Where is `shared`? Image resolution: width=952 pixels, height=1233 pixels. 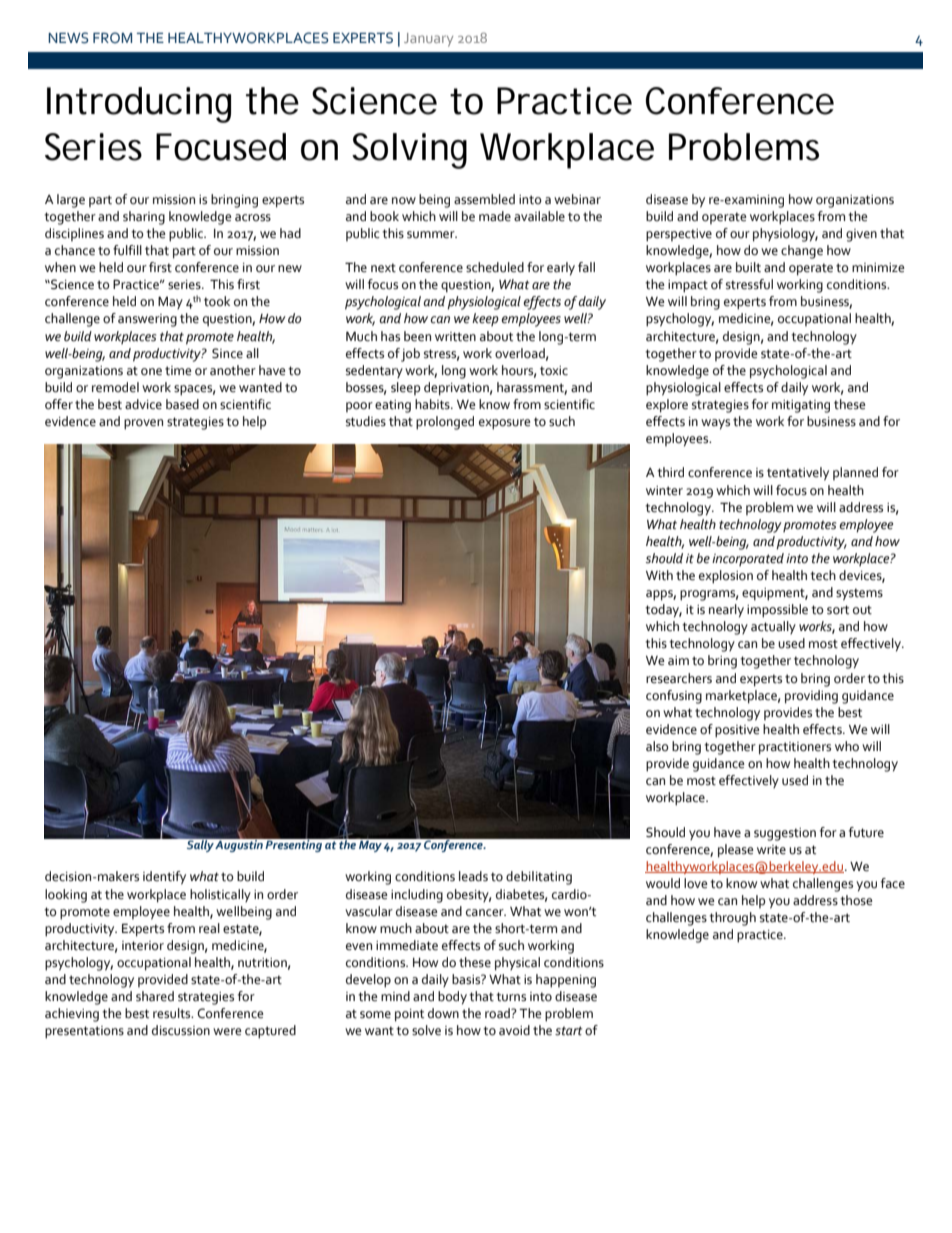
shared is located at coordinates (155, 996).
